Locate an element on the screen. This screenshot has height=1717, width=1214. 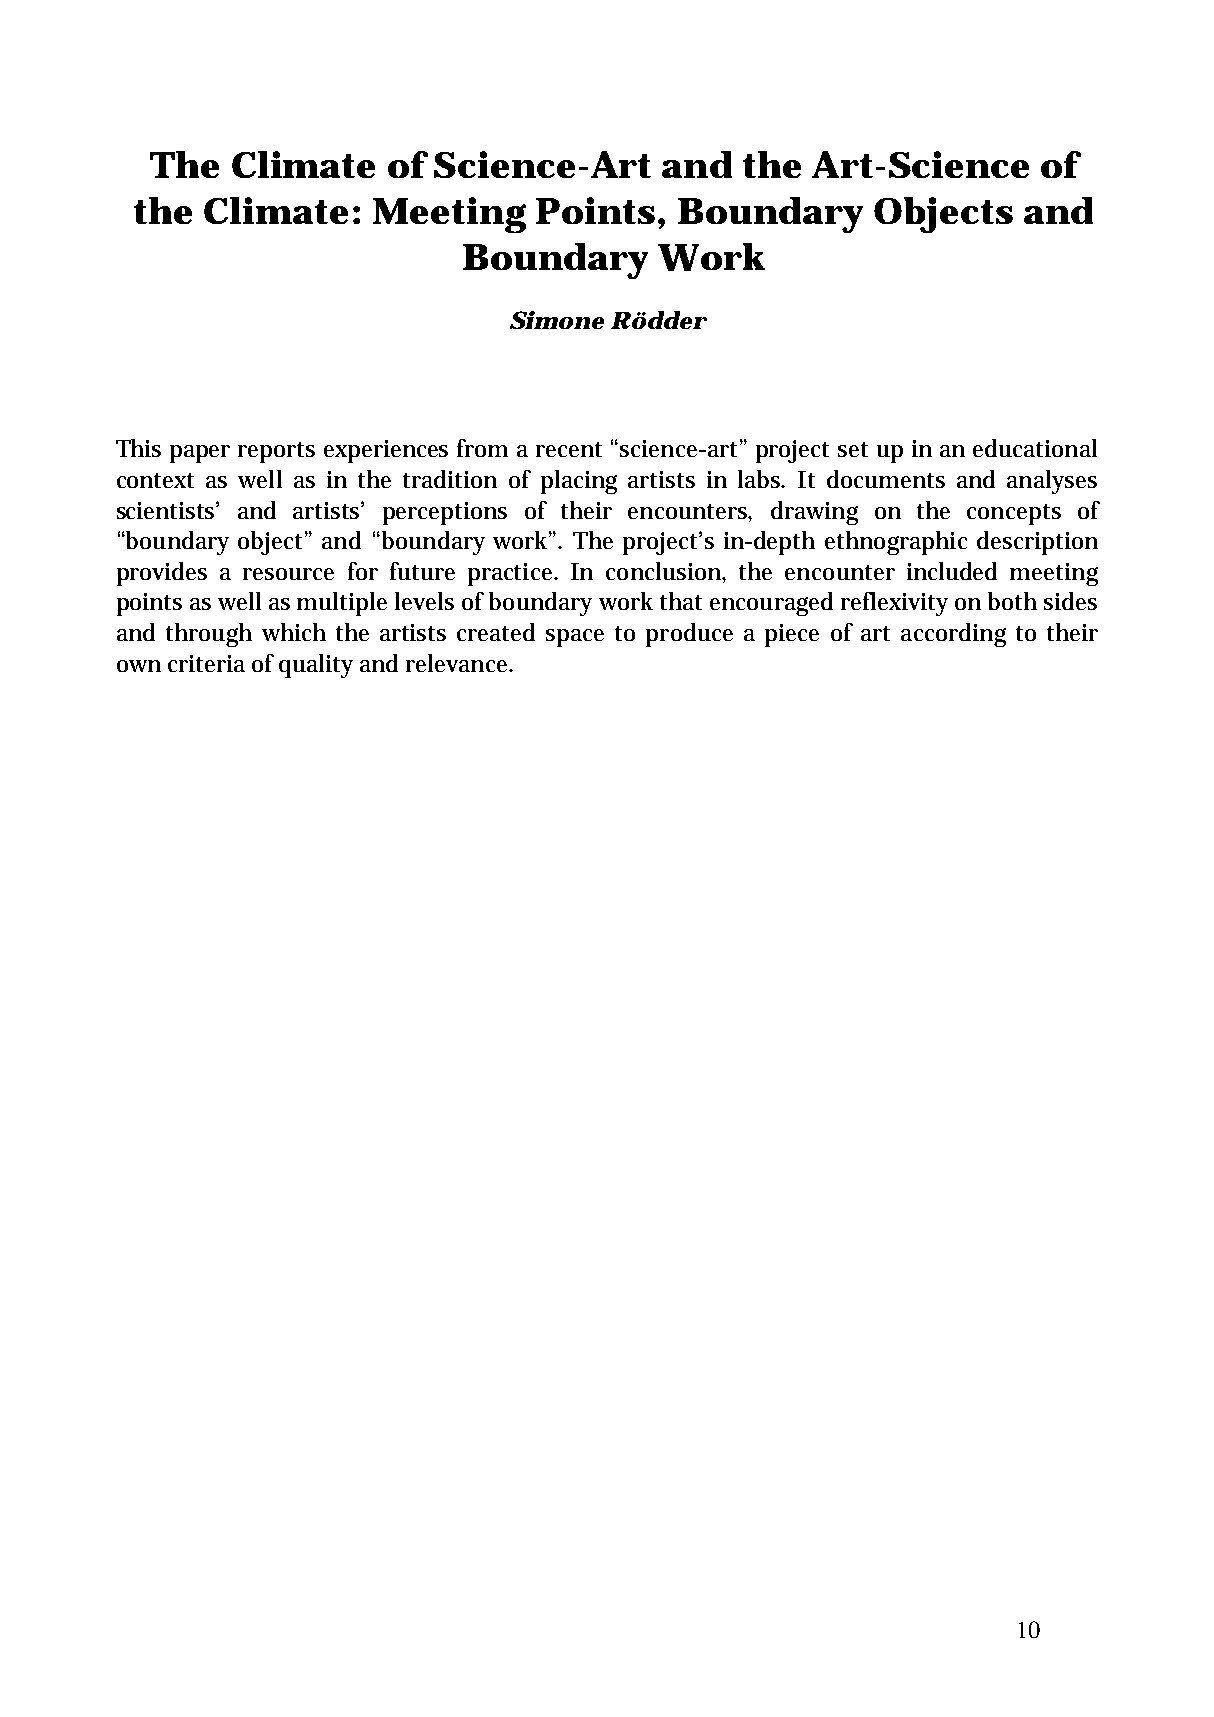
Simone is located at coordinates (557, 320).
